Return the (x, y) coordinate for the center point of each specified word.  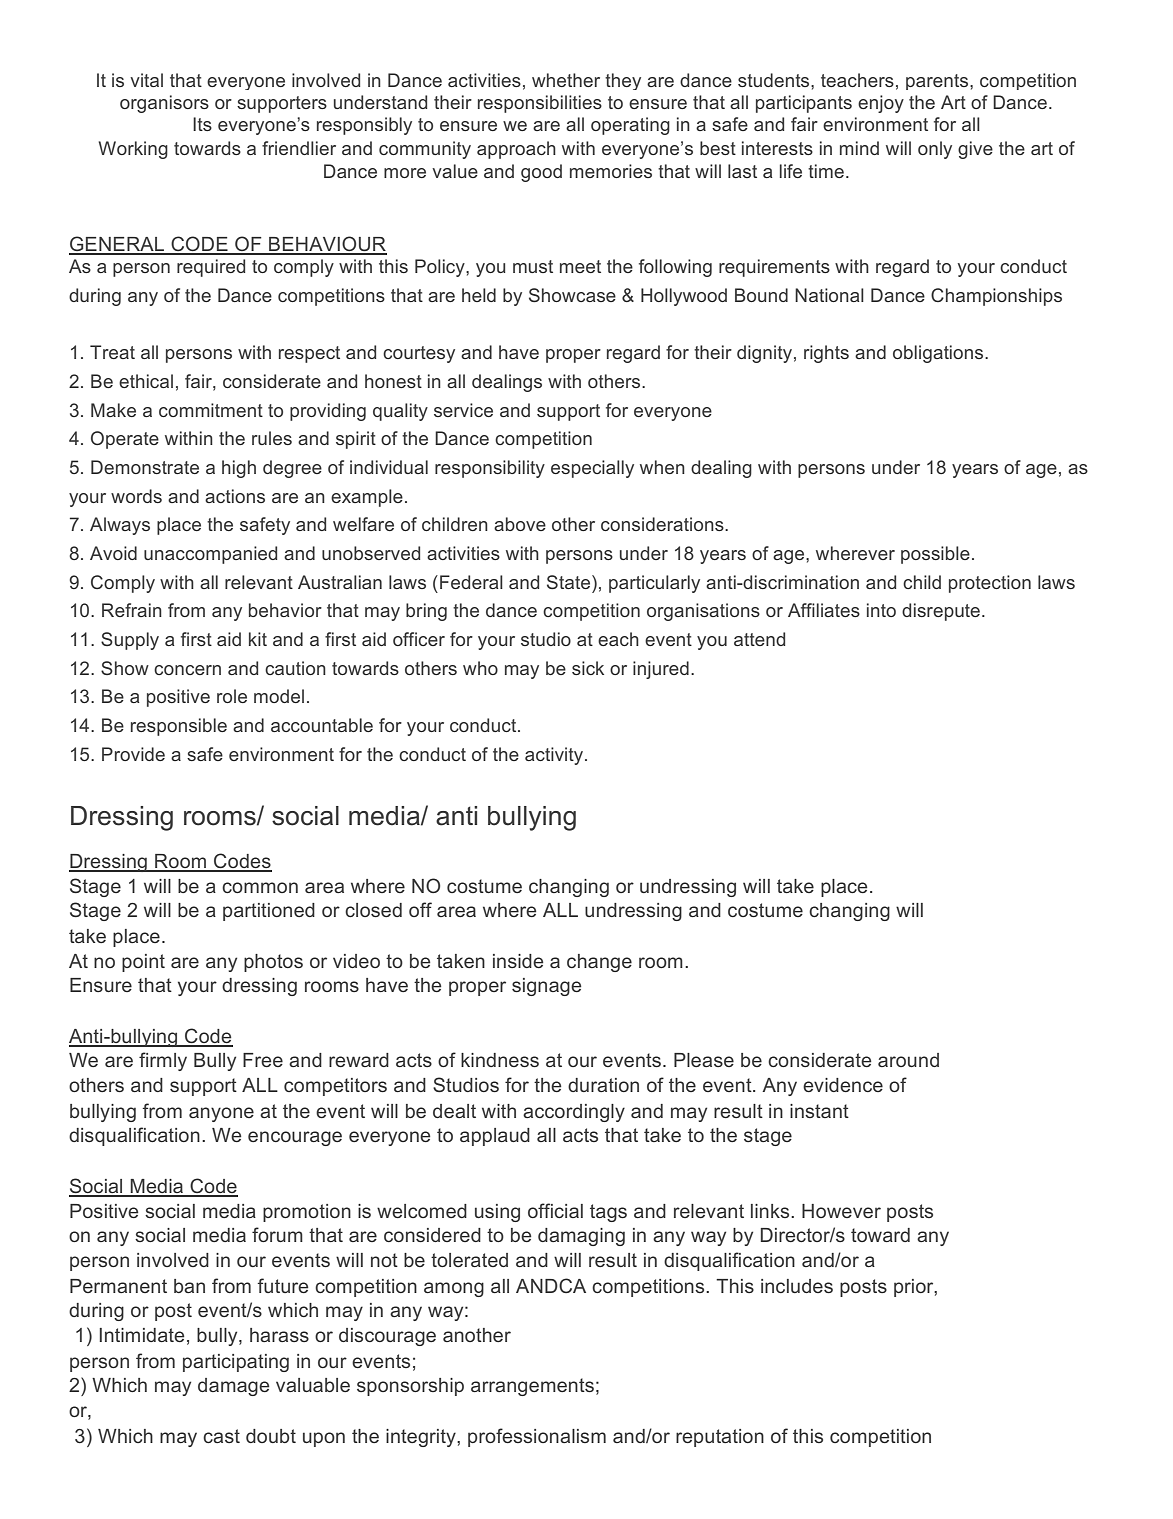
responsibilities (540, 104)
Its (202, 124)
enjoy (881, 104)
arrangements (532, 1387)
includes (797, 1286)
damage (233, 1387)
